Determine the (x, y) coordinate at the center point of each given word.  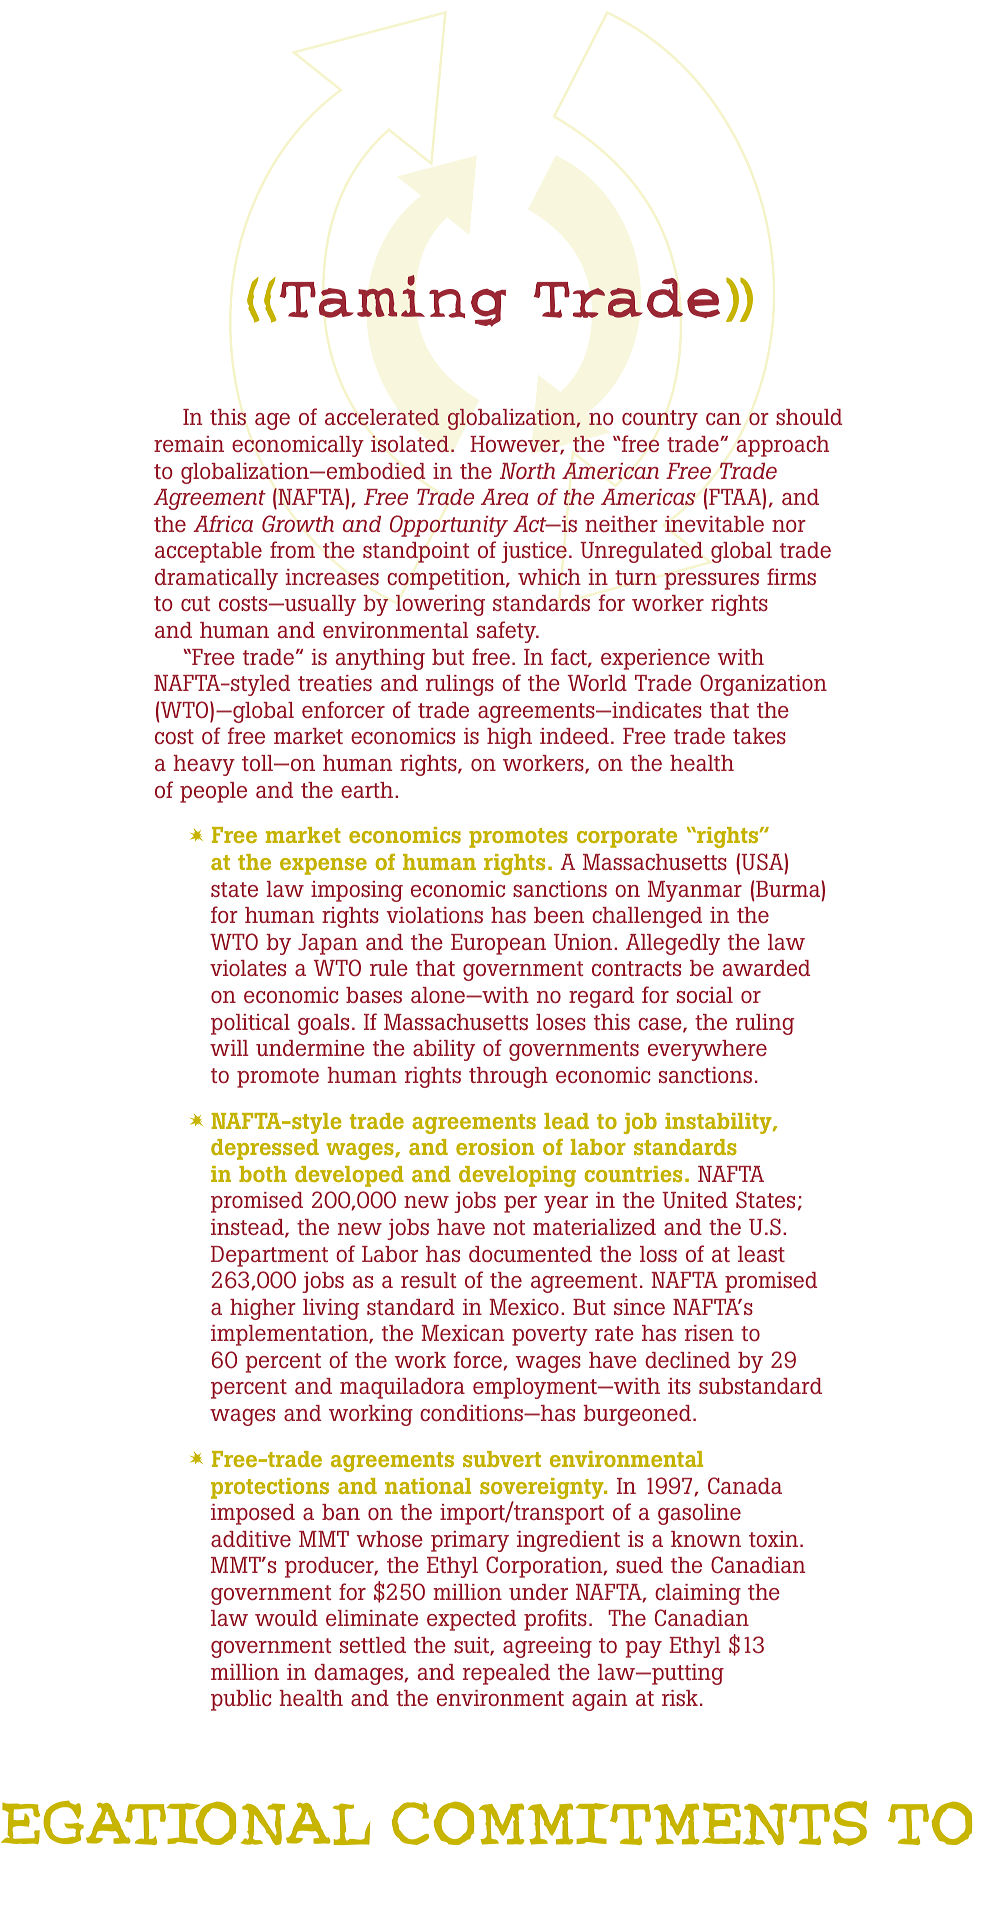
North (527, 471)
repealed (506, 1674)
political (250, 1024)
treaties (335, 683)
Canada (745, 1485)
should (809, 417)
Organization (763, 685)
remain (189, 444)
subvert (502, 1459)
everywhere (707, 1050)
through (508, 1077)
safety (507, 632)
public (241, 1700)
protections (270, 1488)
